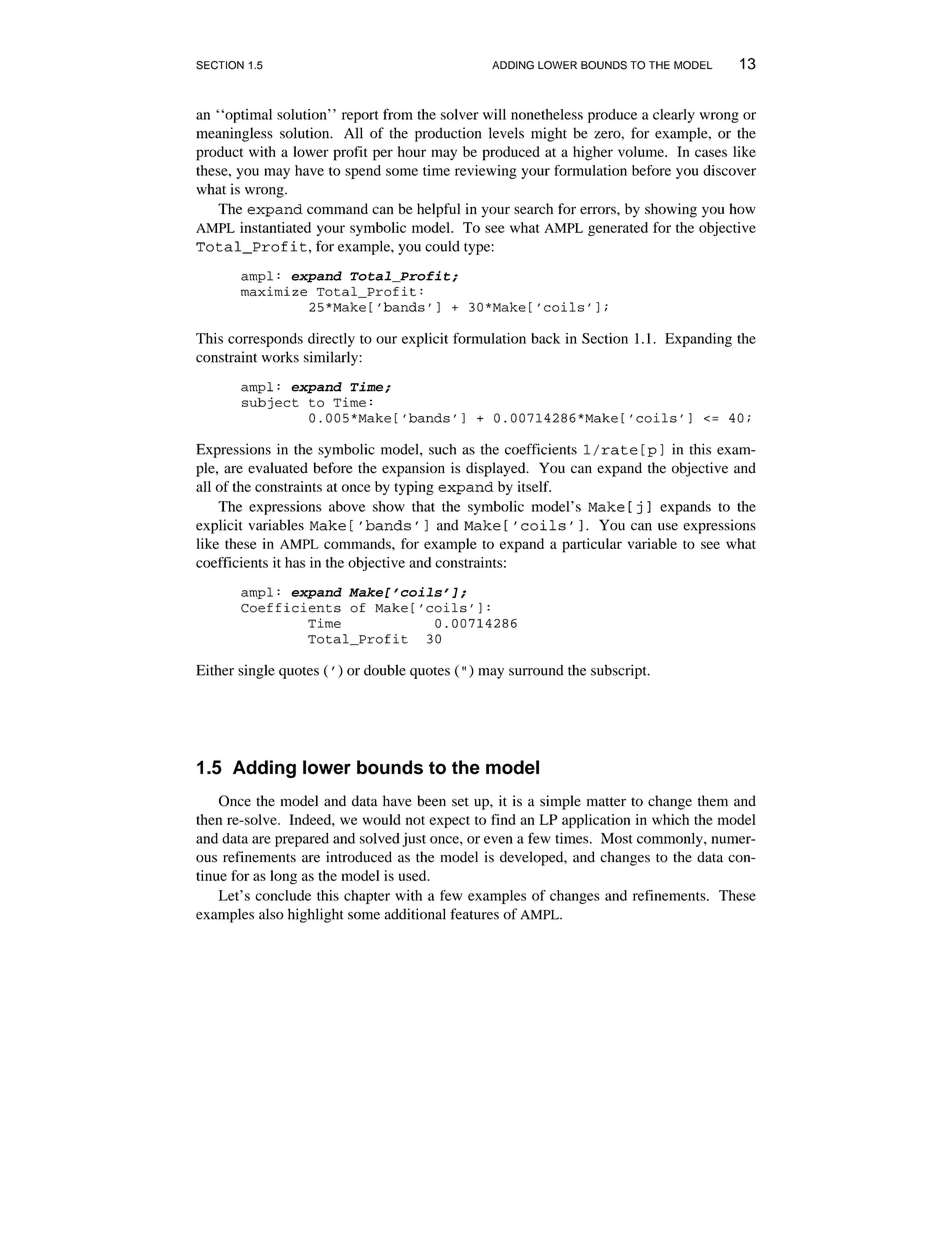 The width and height of the screenshot is (952, 1233). What do you see at coordinates (442, 449) in the screenshot?
I see `such` at bounding box center [442, 449].
